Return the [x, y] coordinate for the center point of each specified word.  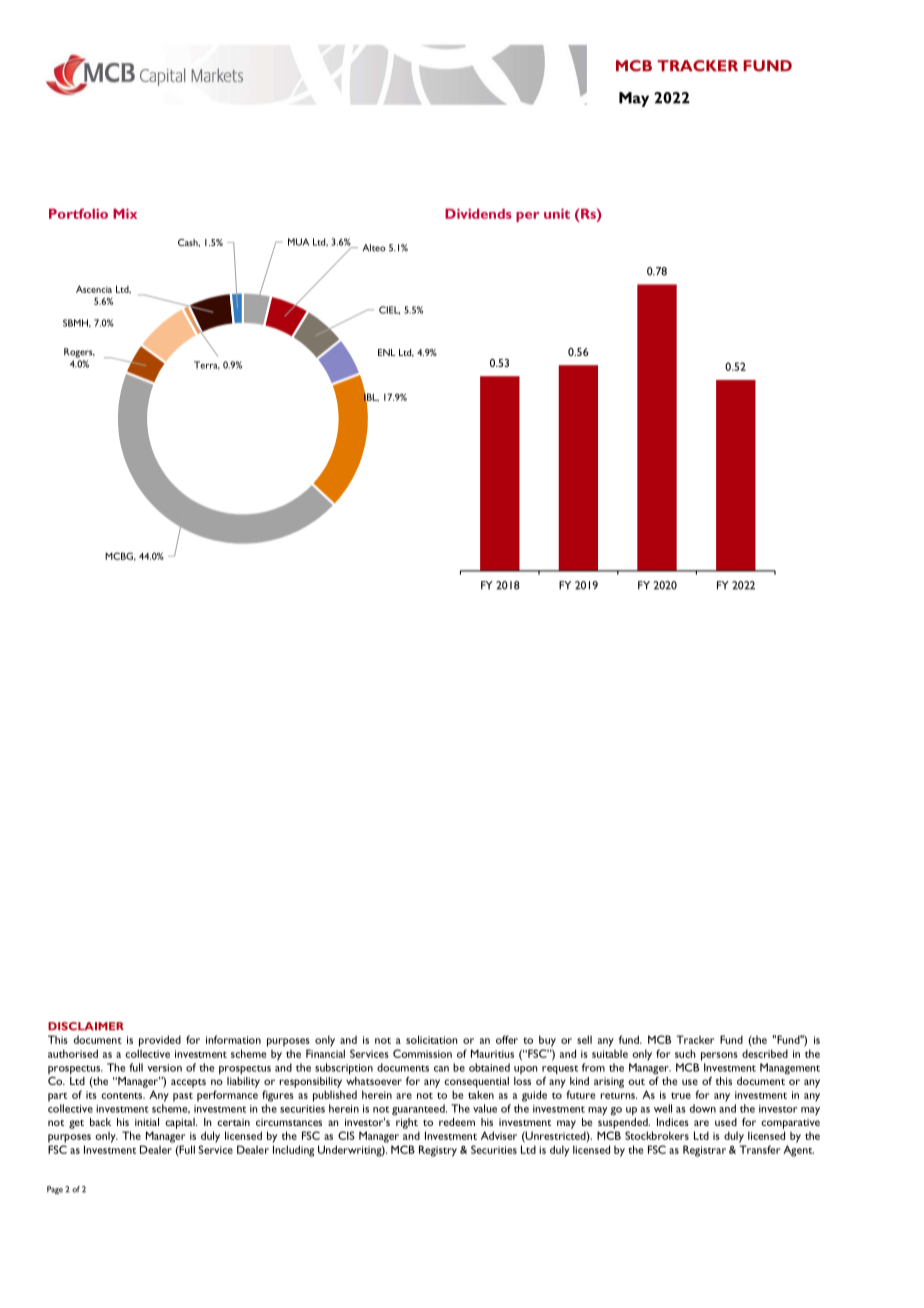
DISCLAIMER [86, 1026]
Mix [125, 213]
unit [557, 213]
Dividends [478, 213]
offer [507, 1039]
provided [160, 1041]
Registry [438, 1151]
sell [584, 1039]
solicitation [432, 1039]
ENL [386, 352]
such [685, 1053]
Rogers [79, 353]
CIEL [389, 310]
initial [147, 1122]
